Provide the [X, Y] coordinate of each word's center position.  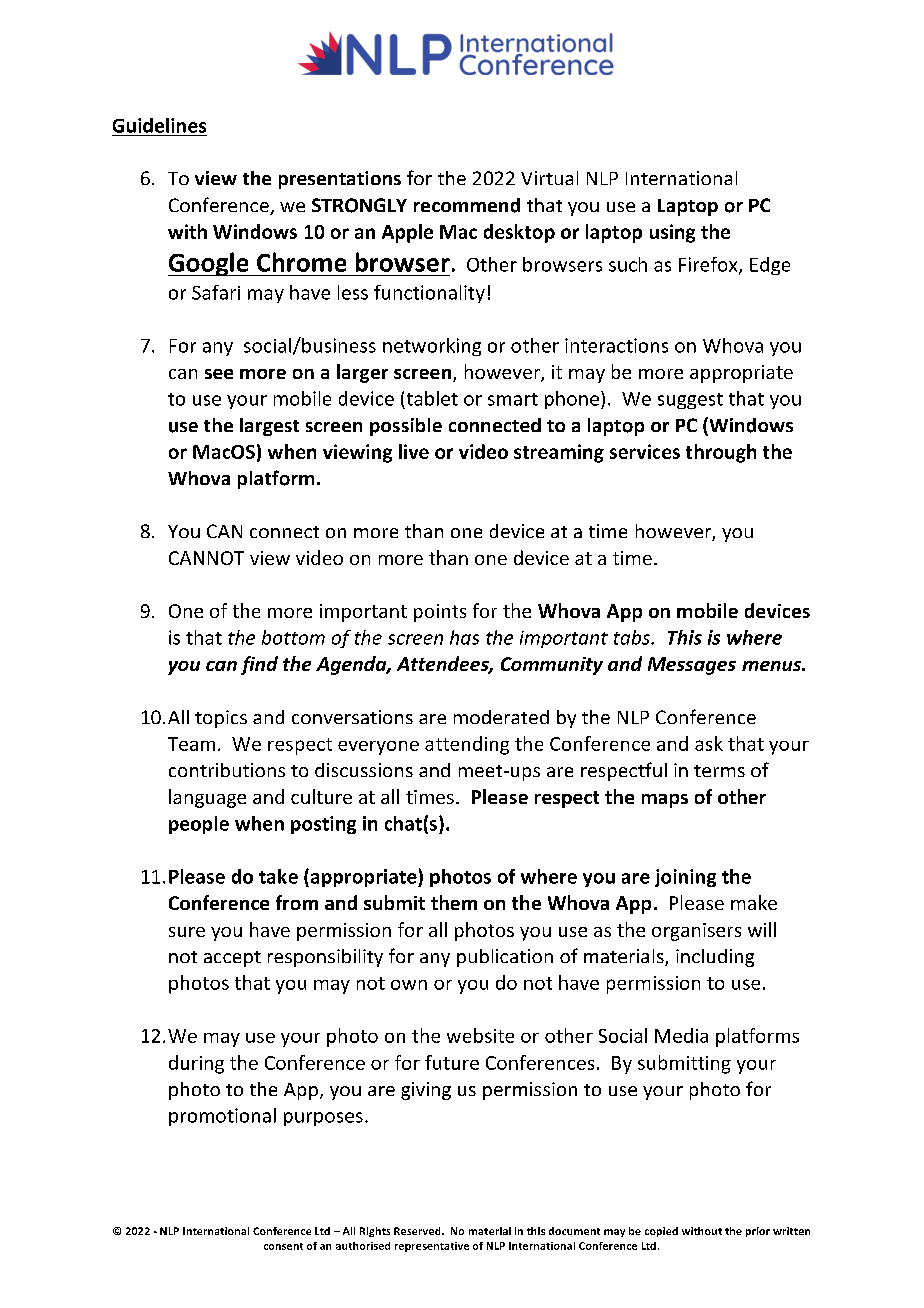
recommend [467, 205]
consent [283, 1246]
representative [432, 1247]
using [672, 233]
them [454, 902]
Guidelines [159, 125]
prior [758, 1232]
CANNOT [206, 558]
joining [685, 878]
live [414, 451]
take [278, 876]
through [721, 453]
